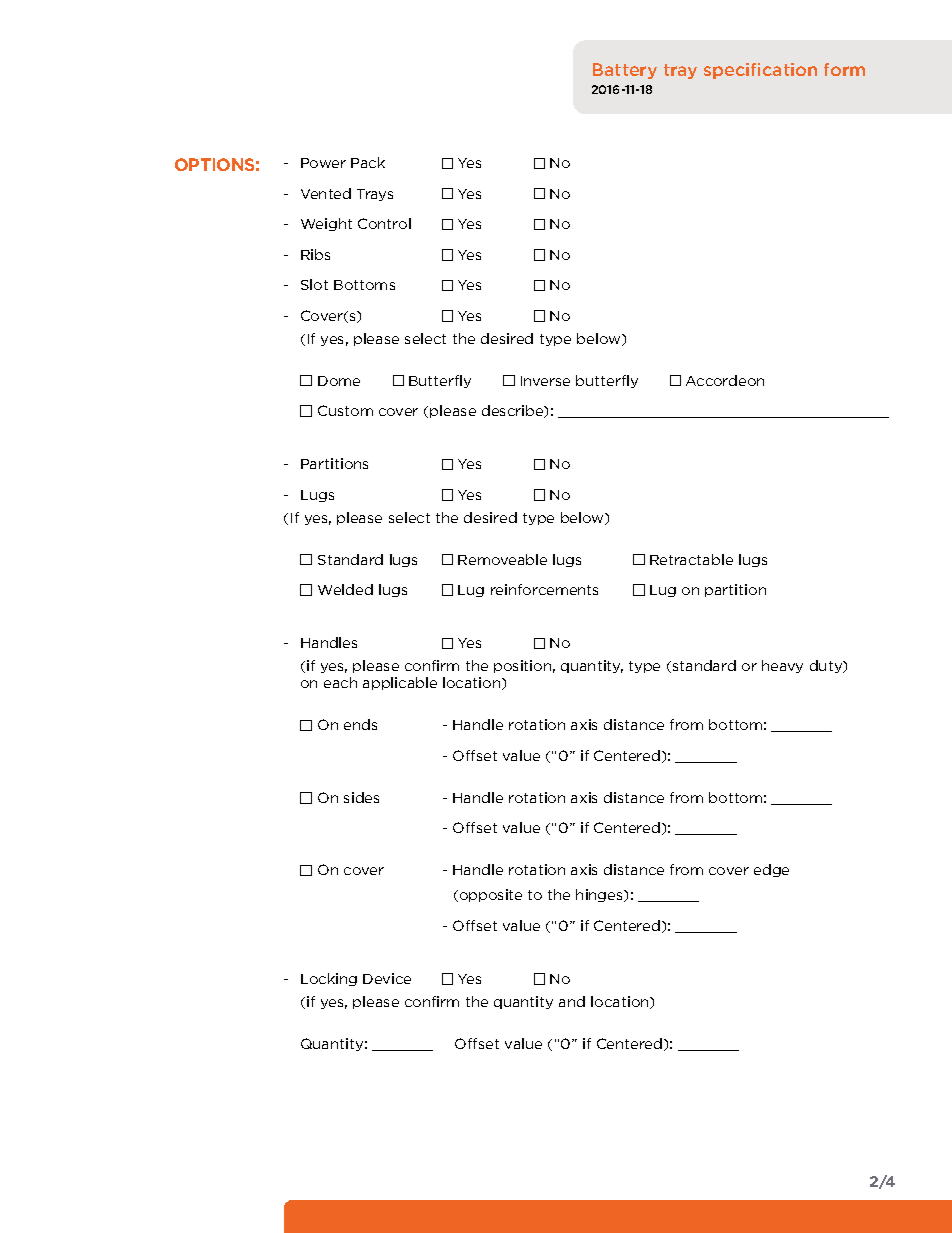 The width and height of the page is (952, 1233). What do you see at coordinates (771, 870) in the page?
I see `edge` at bounding box center [771, 870].
